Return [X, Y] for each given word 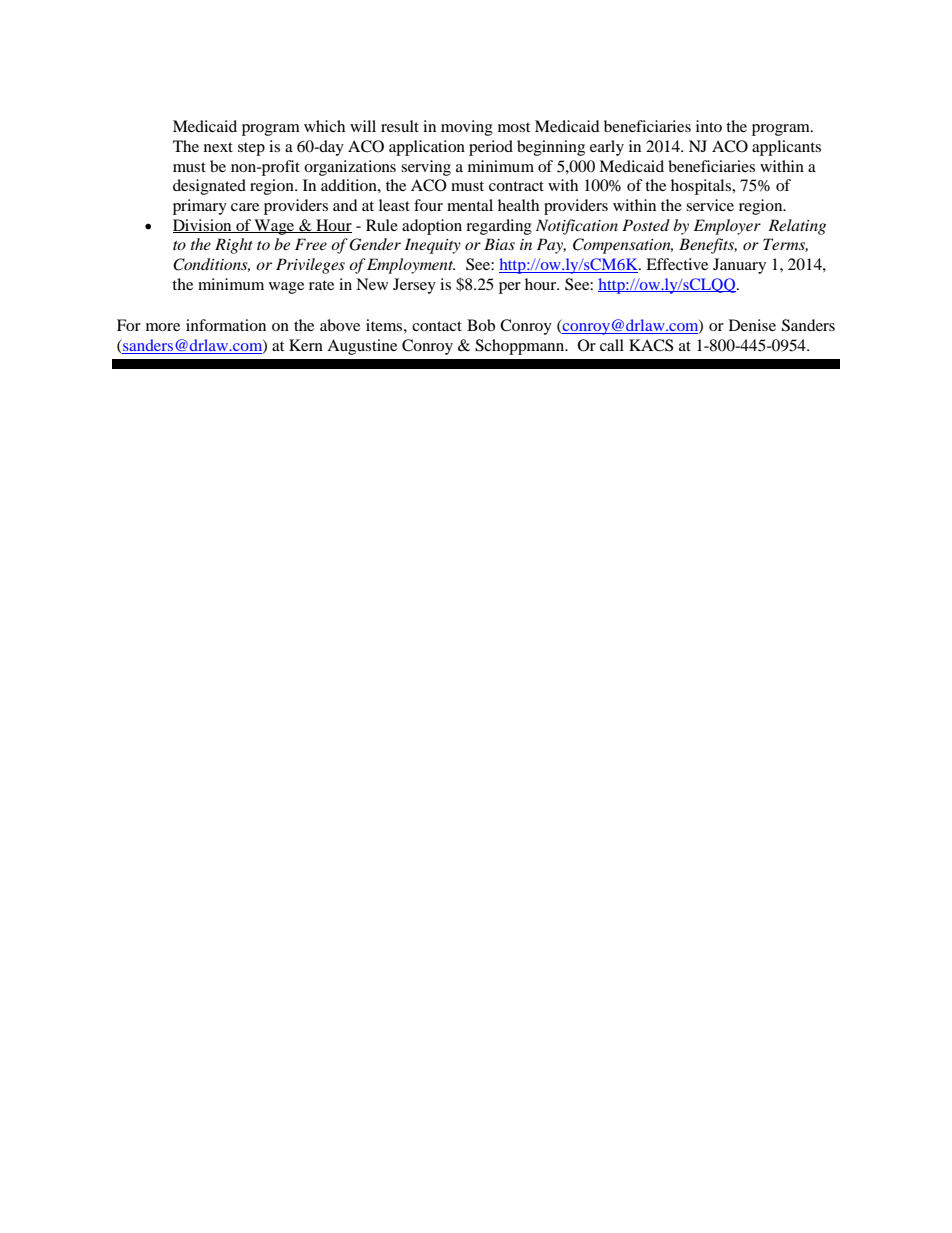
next [218, 147]
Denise [752, 325]
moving [467, 128]
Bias [499, 244]
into [709, 126]
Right [234, 246]
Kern [306, 345]
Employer [727, 227]
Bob [481, 325]
